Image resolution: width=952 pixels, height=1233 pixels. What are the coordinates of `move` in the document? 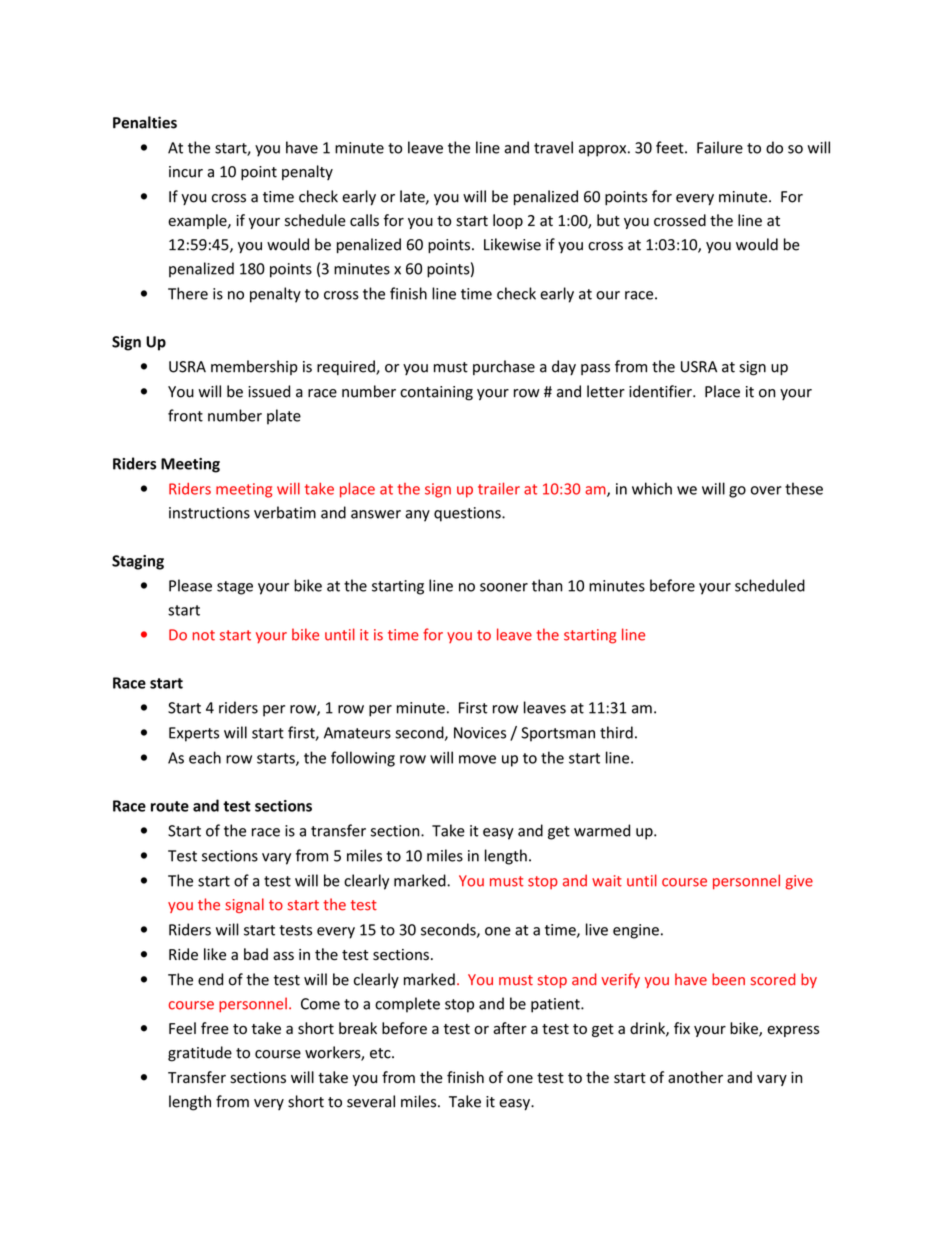 It's located at (477, 759).
